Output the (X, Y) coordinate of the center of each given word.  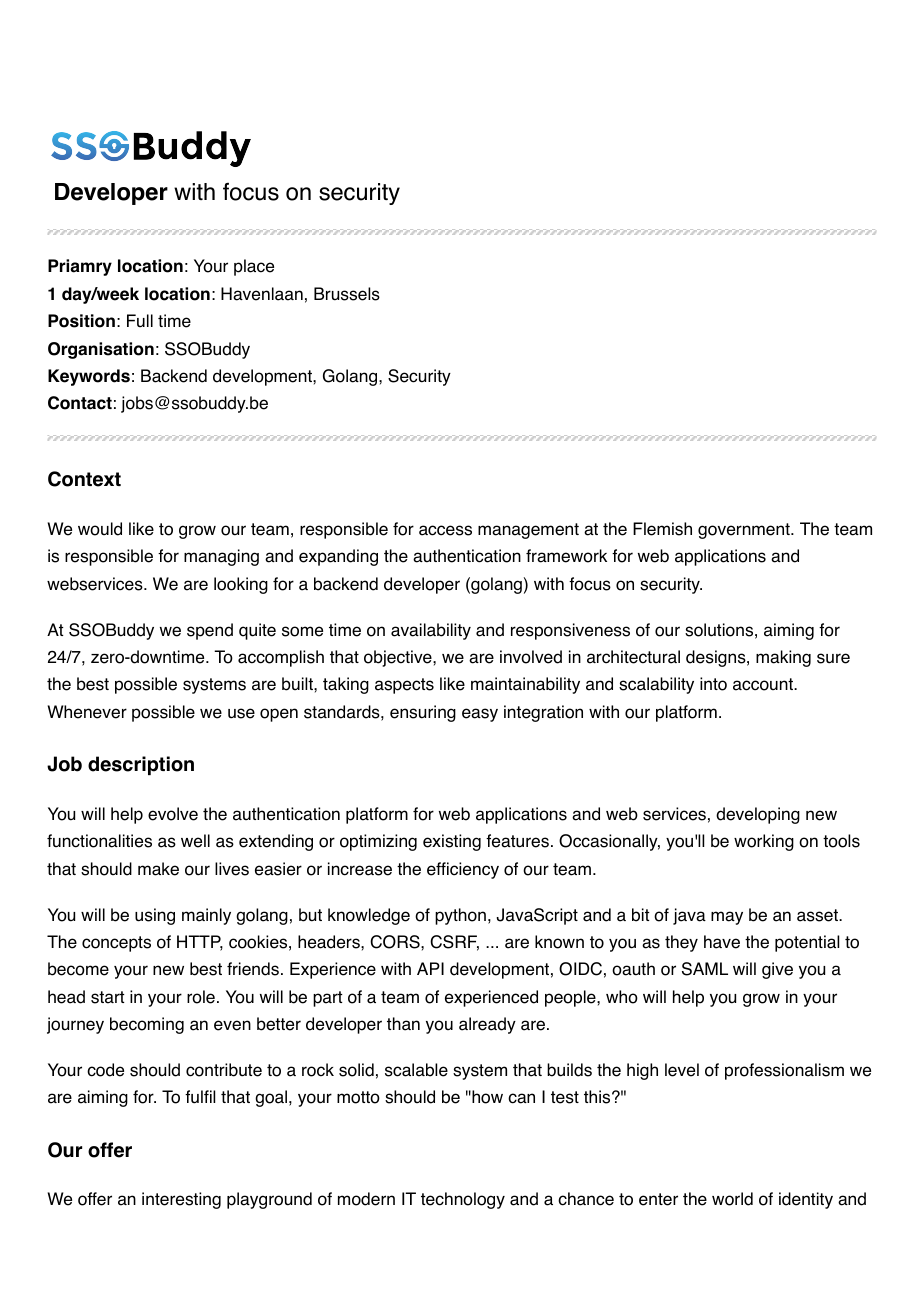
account (764, 684)
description (141, 765)
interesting (181, 1200)
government (745, 531)
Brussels (347, 294)
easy (480, 715)
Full (140, 320)
